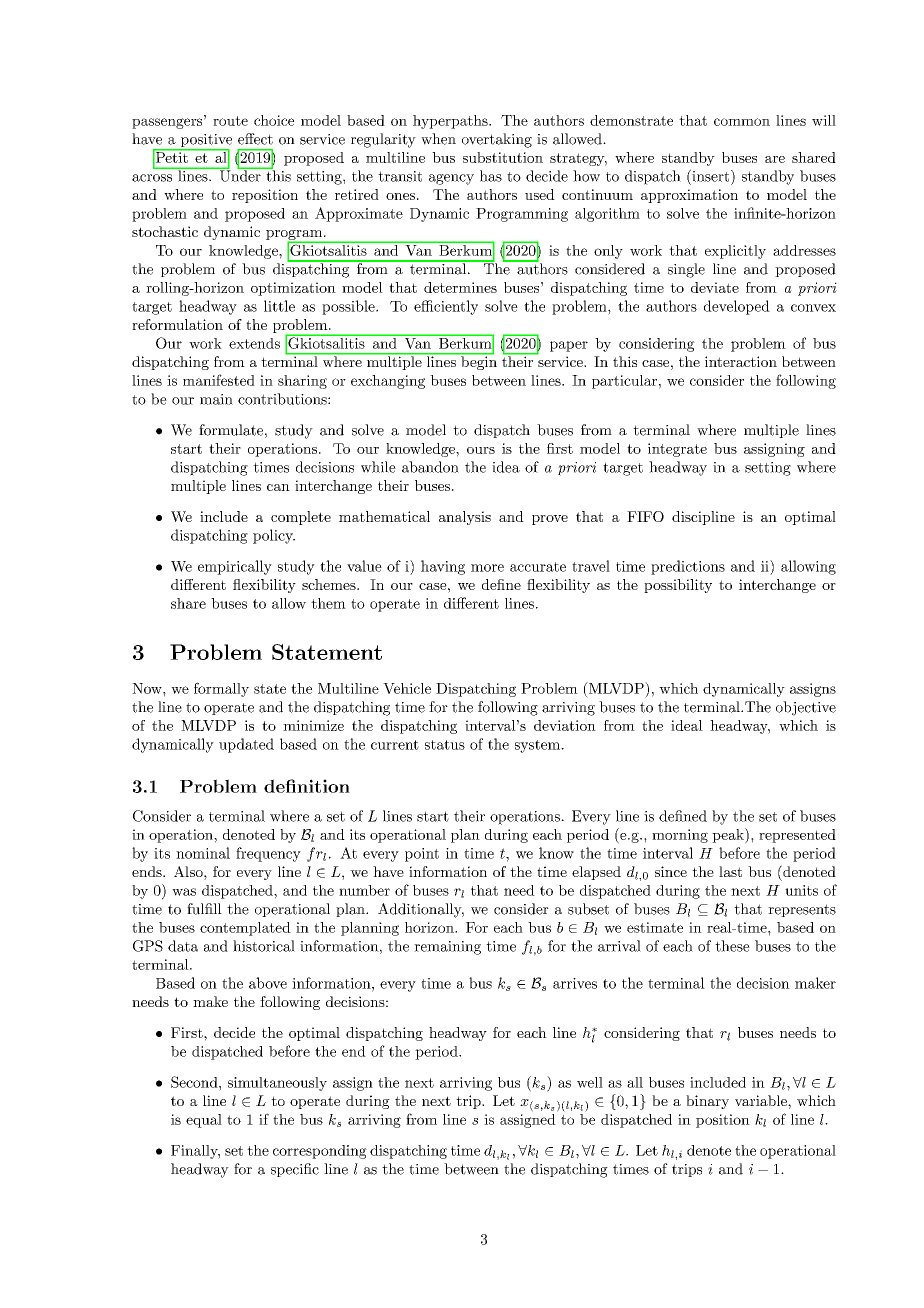 The width and height of the page is (924, 1308). I want to click on begin, so click(477, 362).
